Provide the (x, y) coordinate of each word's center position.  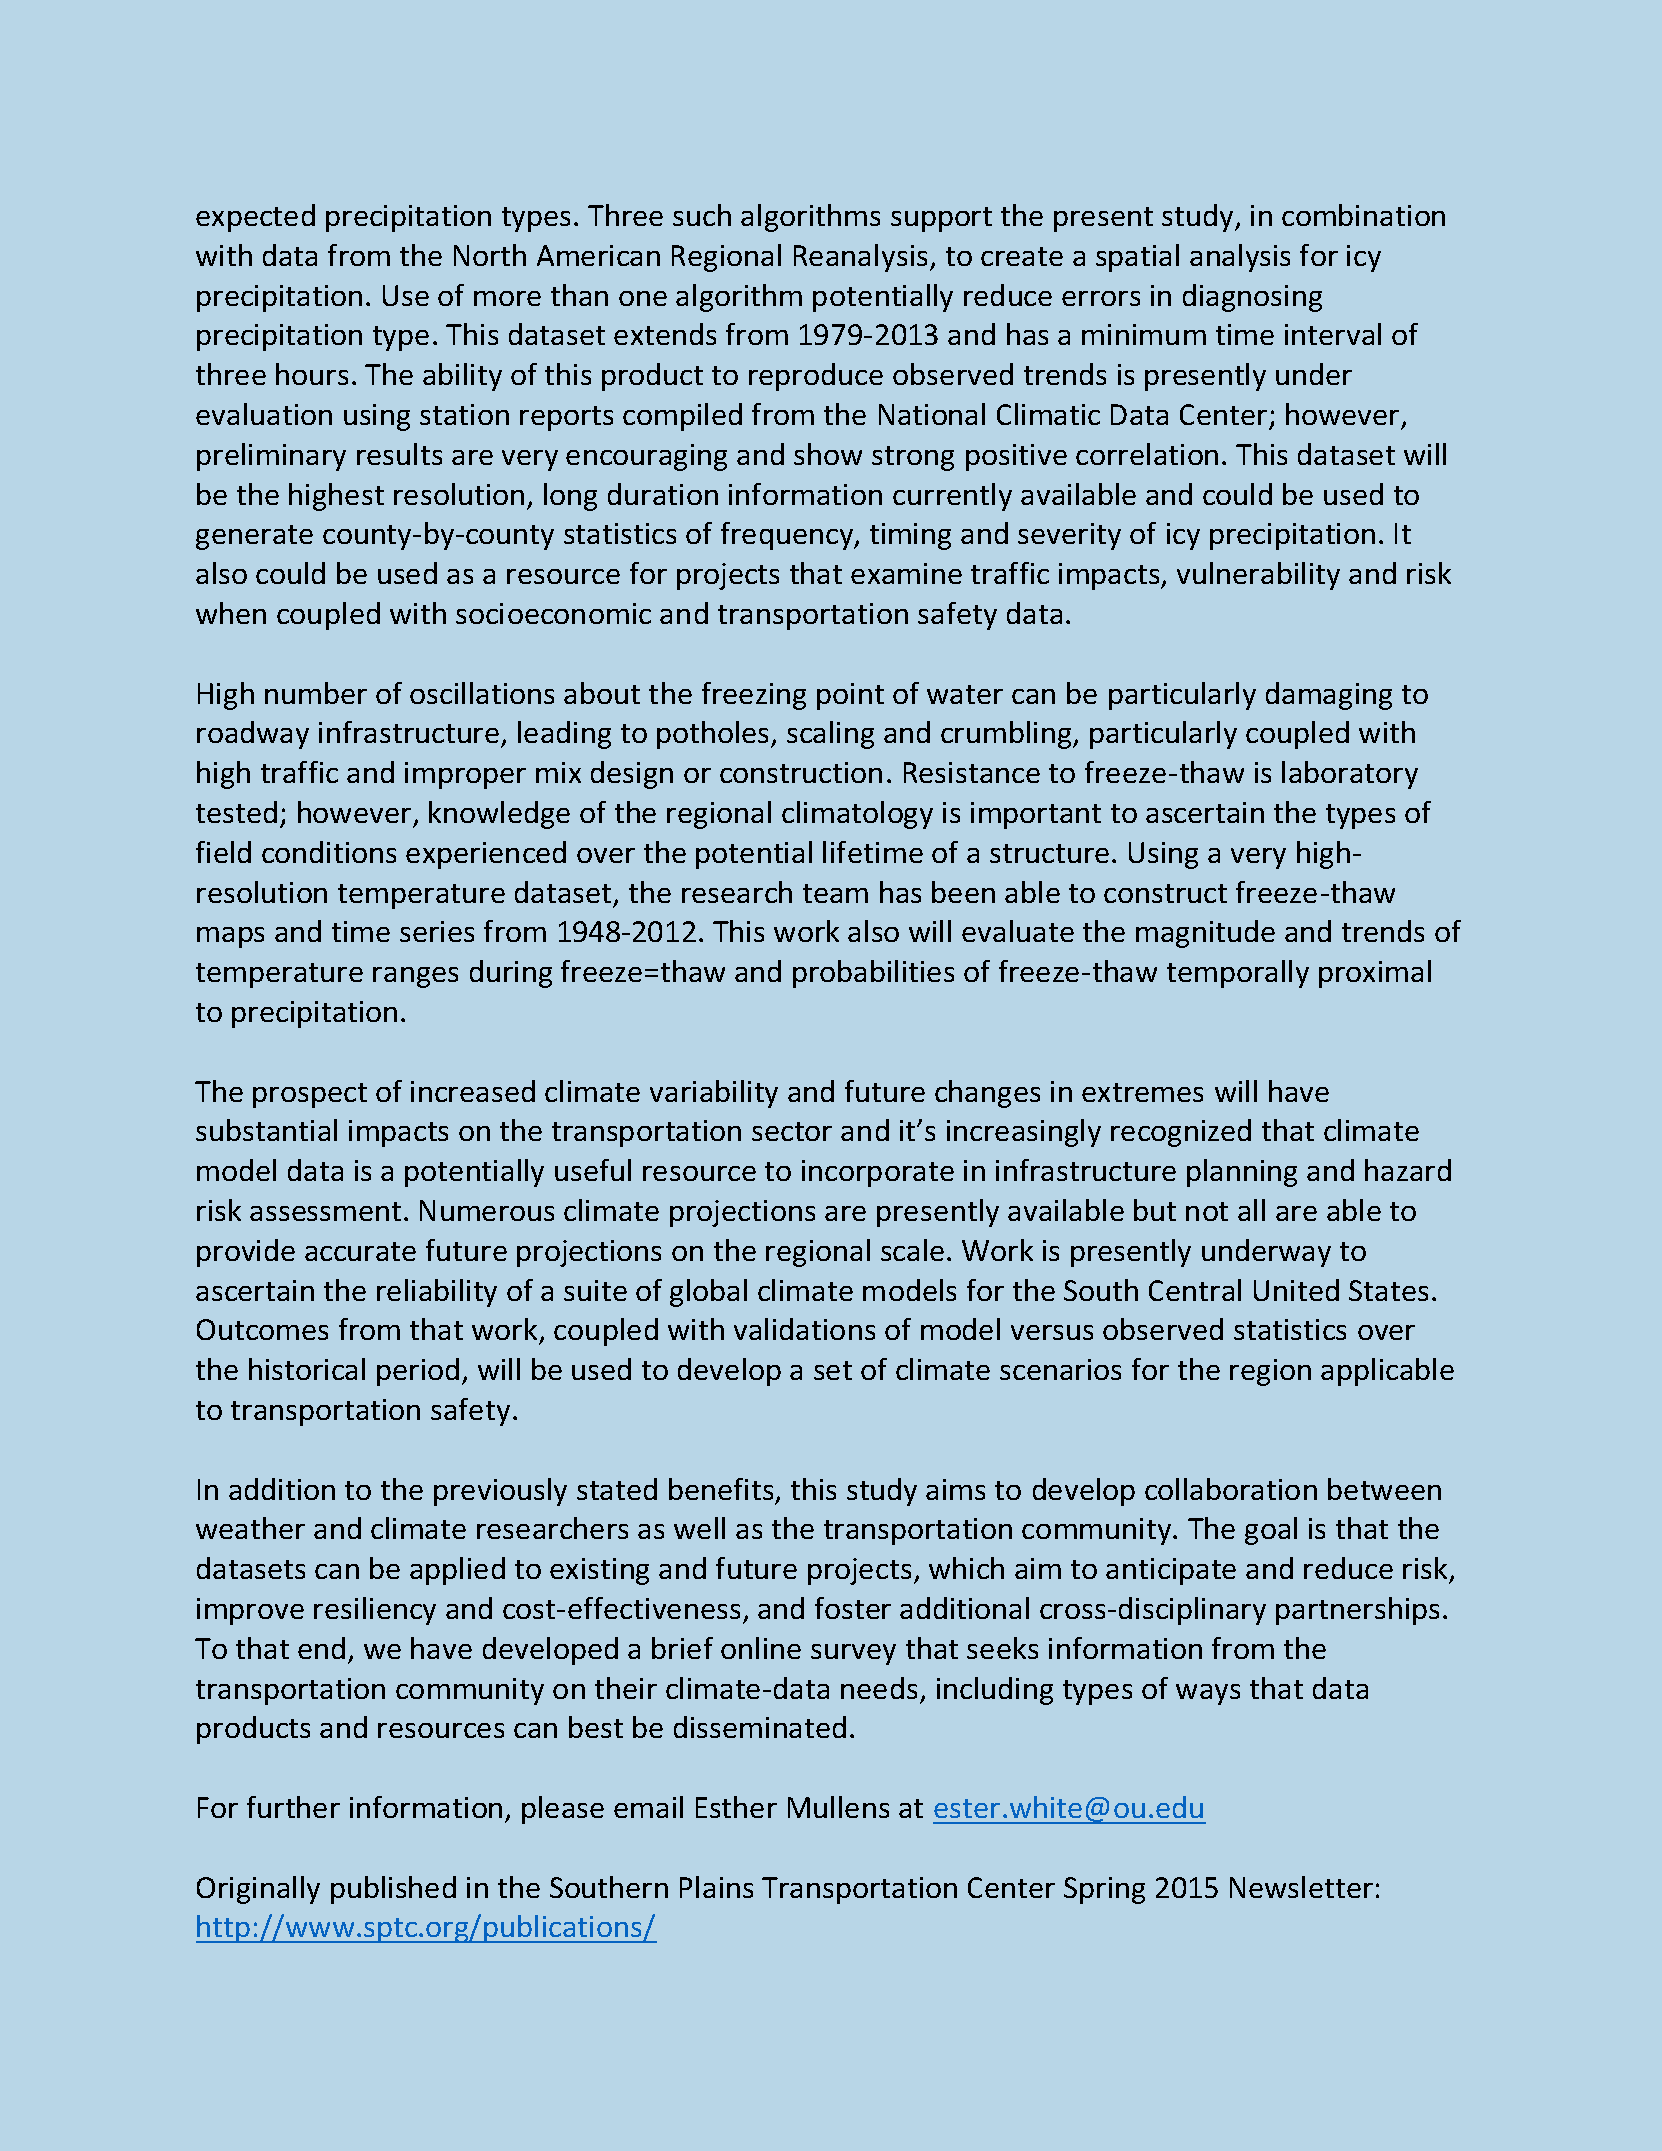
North (490, 255)
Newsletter (1301, 1887)
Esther (736, 1807)
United (1296, 1290)
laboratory (1350, 775)
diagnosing (1252, 298)
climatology (857, 815)
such (702, 215)
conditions (329, 852)
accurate (360, 1251)
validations (804, 1329)
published (393, 1890)
